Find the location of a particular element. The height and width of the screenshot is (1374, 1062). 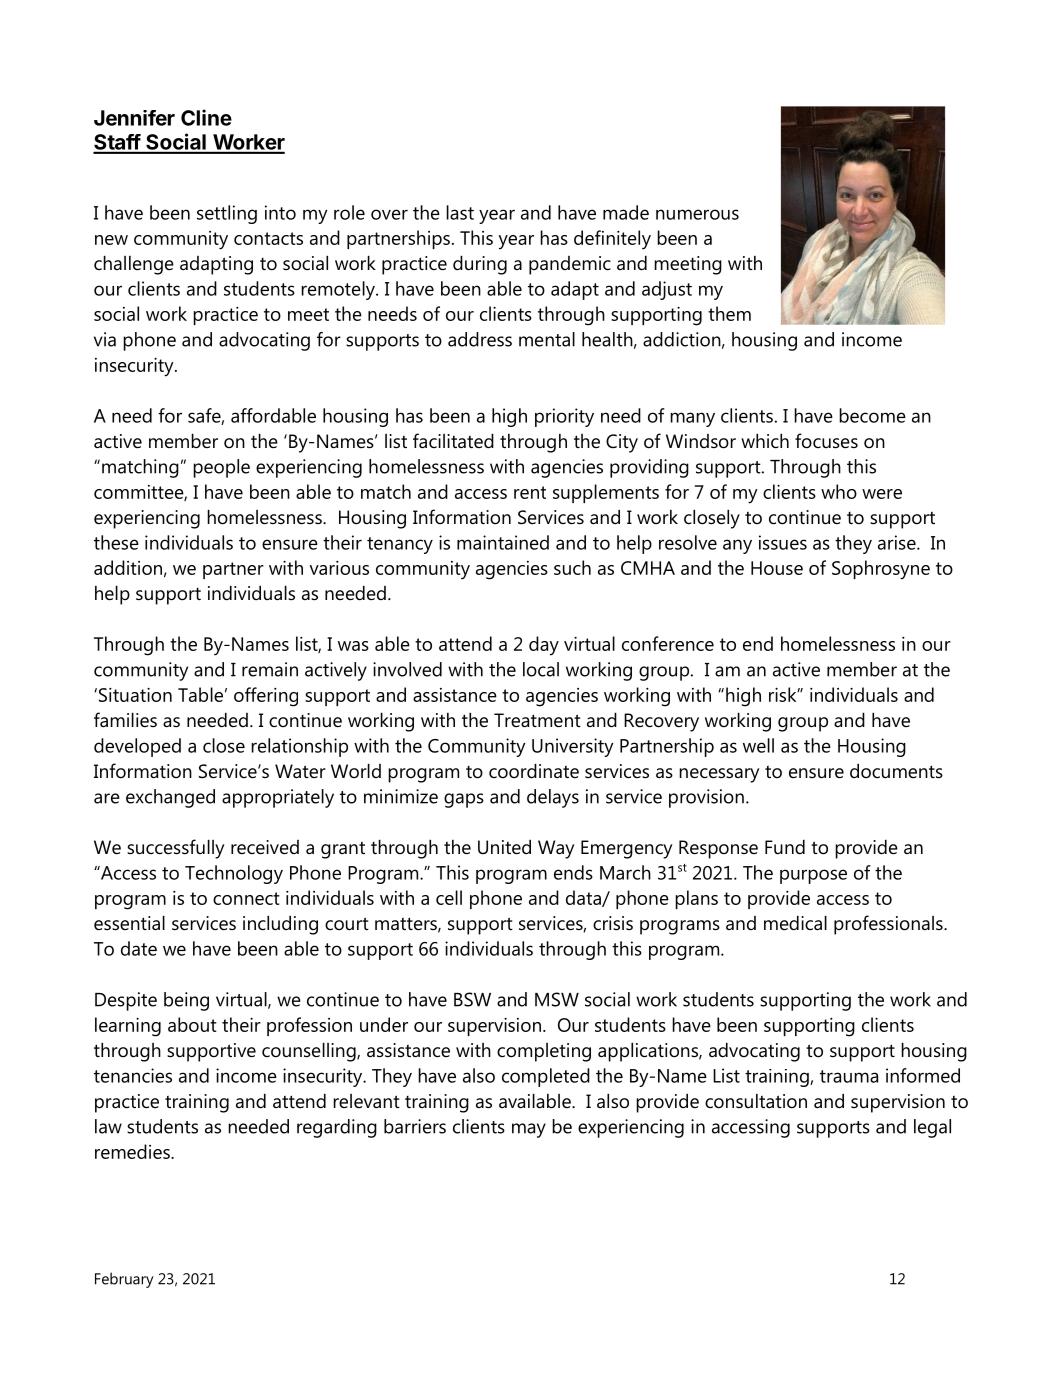

legal is located at coordinates (932, 1128).
